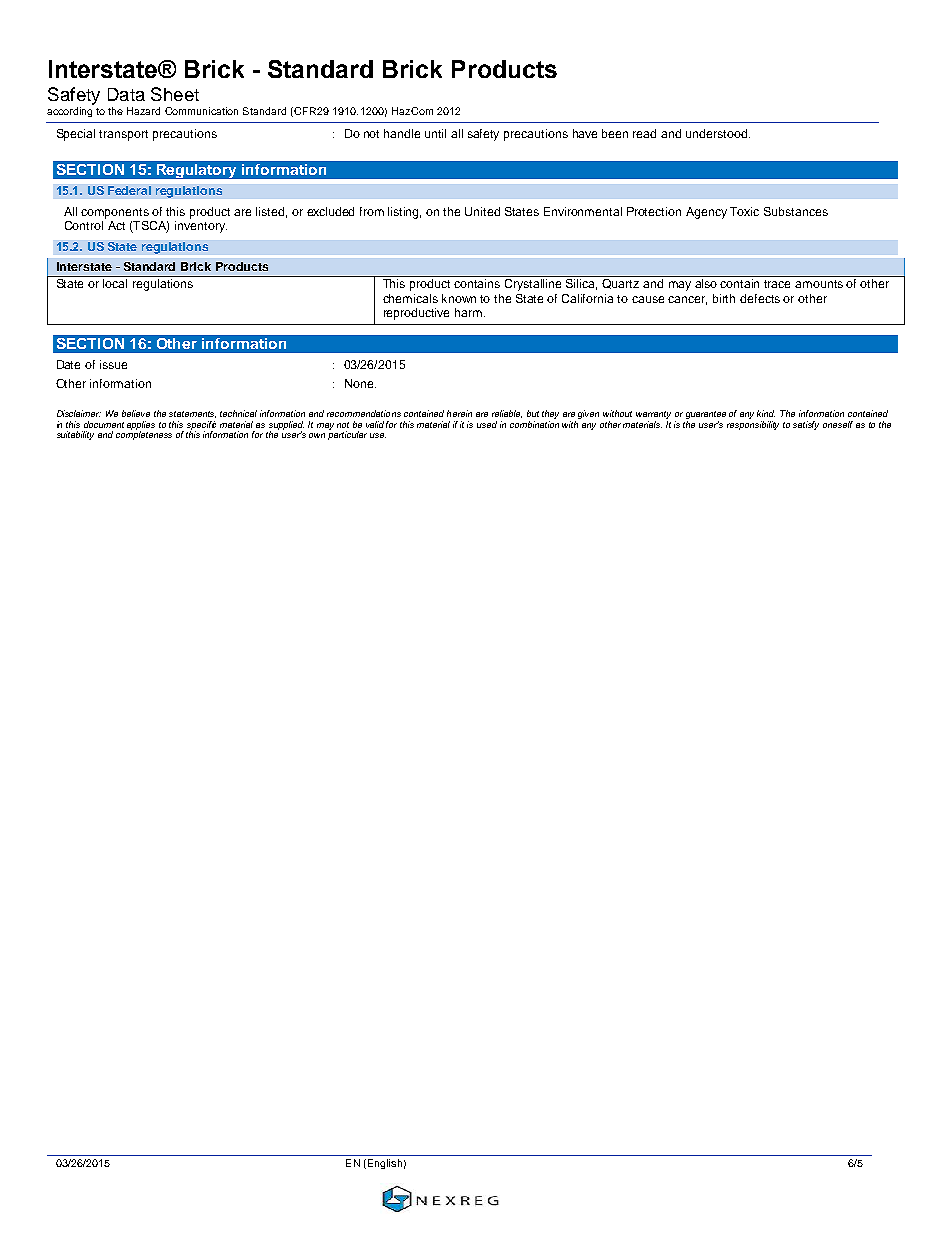  Describe the element at coordinates (487, 424) in the page. I see `used` at that location.
